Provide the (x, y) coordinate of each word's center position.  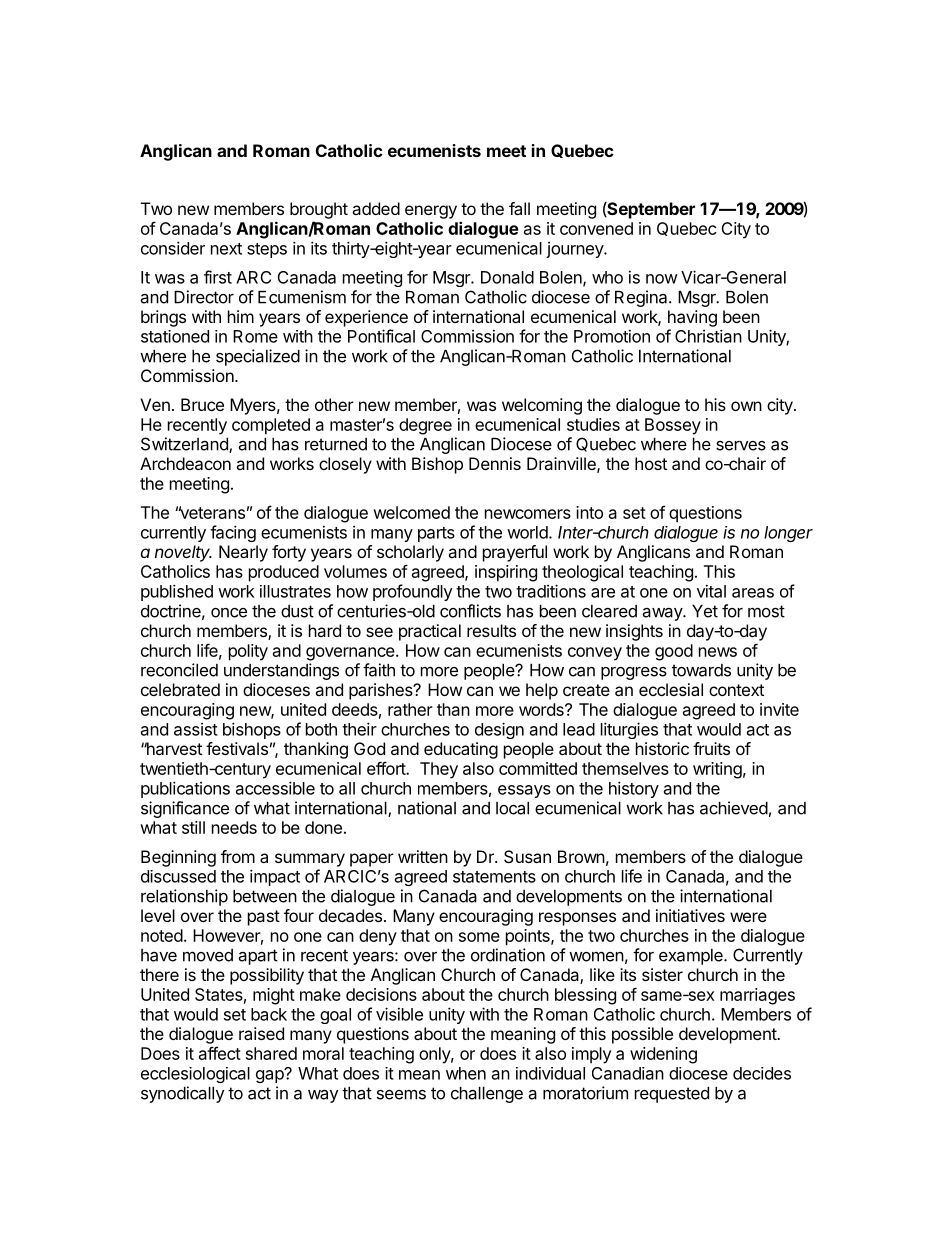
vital (711, 591)
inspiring (506, 573)
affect (220, 1053)
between (265, 896)
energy (431, 212)
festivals (237, 748)
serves (741, 446)
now (662, 279)
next (226, 249)
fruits (711, 748)
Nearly (243, 553)
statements (494, 877)
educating (461, 750)
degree (425, 426)
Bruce (202, 404)
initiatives (690, 915)
